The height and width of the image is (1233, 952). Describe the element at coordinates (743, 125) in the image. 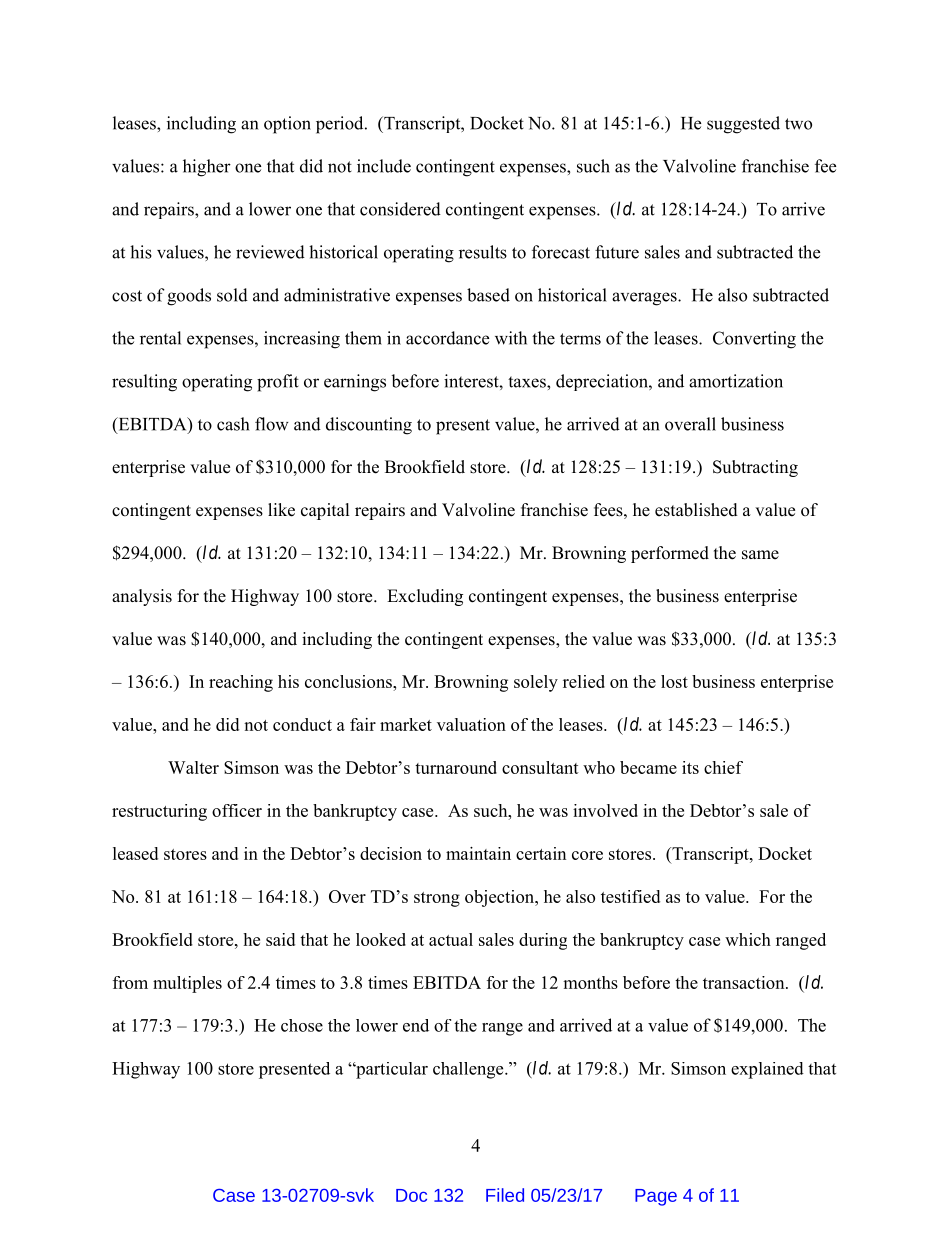

I see `suggested` at that location.
